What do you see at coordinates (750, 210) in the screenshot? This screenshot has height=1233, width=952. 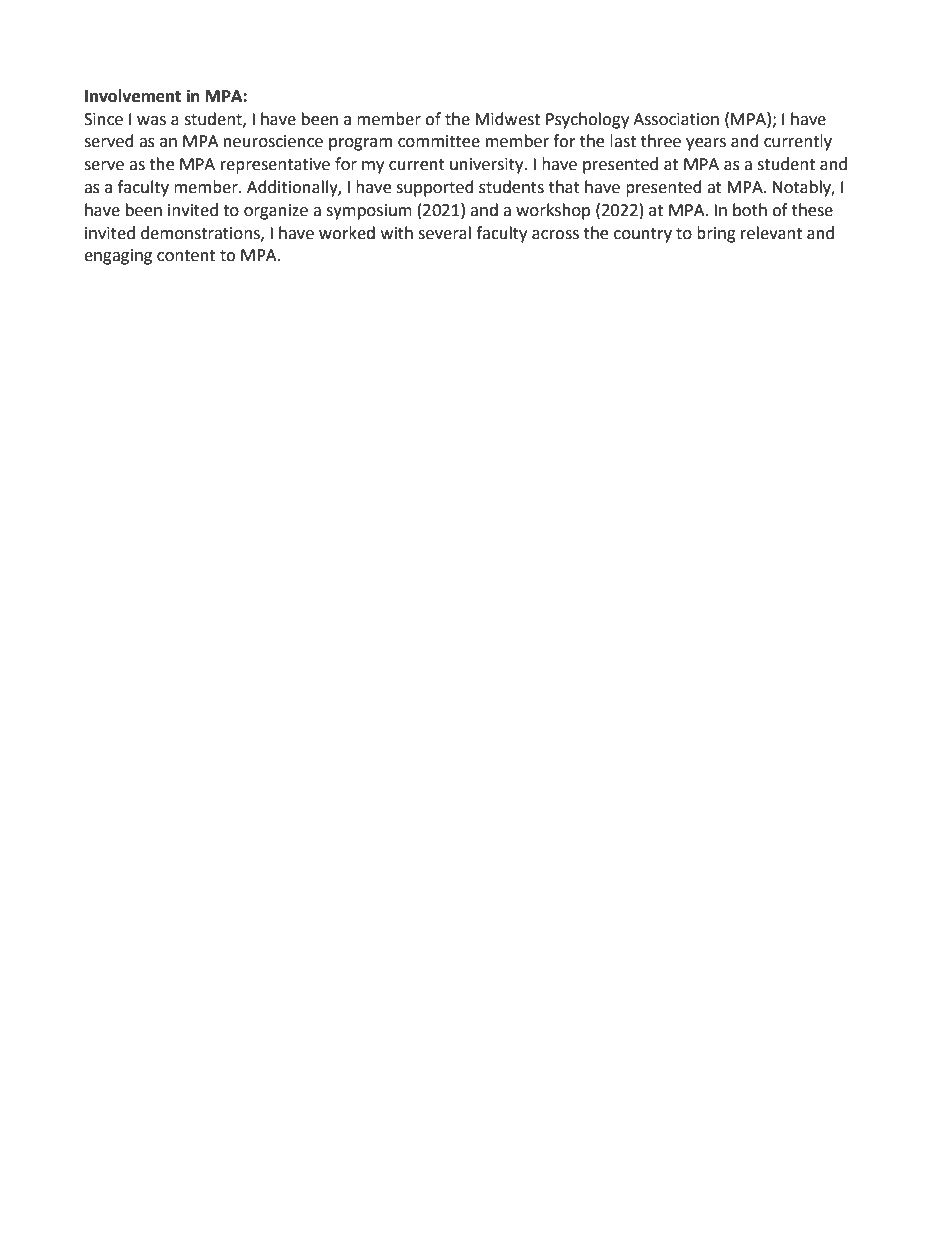 I see `both` at bounding box center [750, 210].
